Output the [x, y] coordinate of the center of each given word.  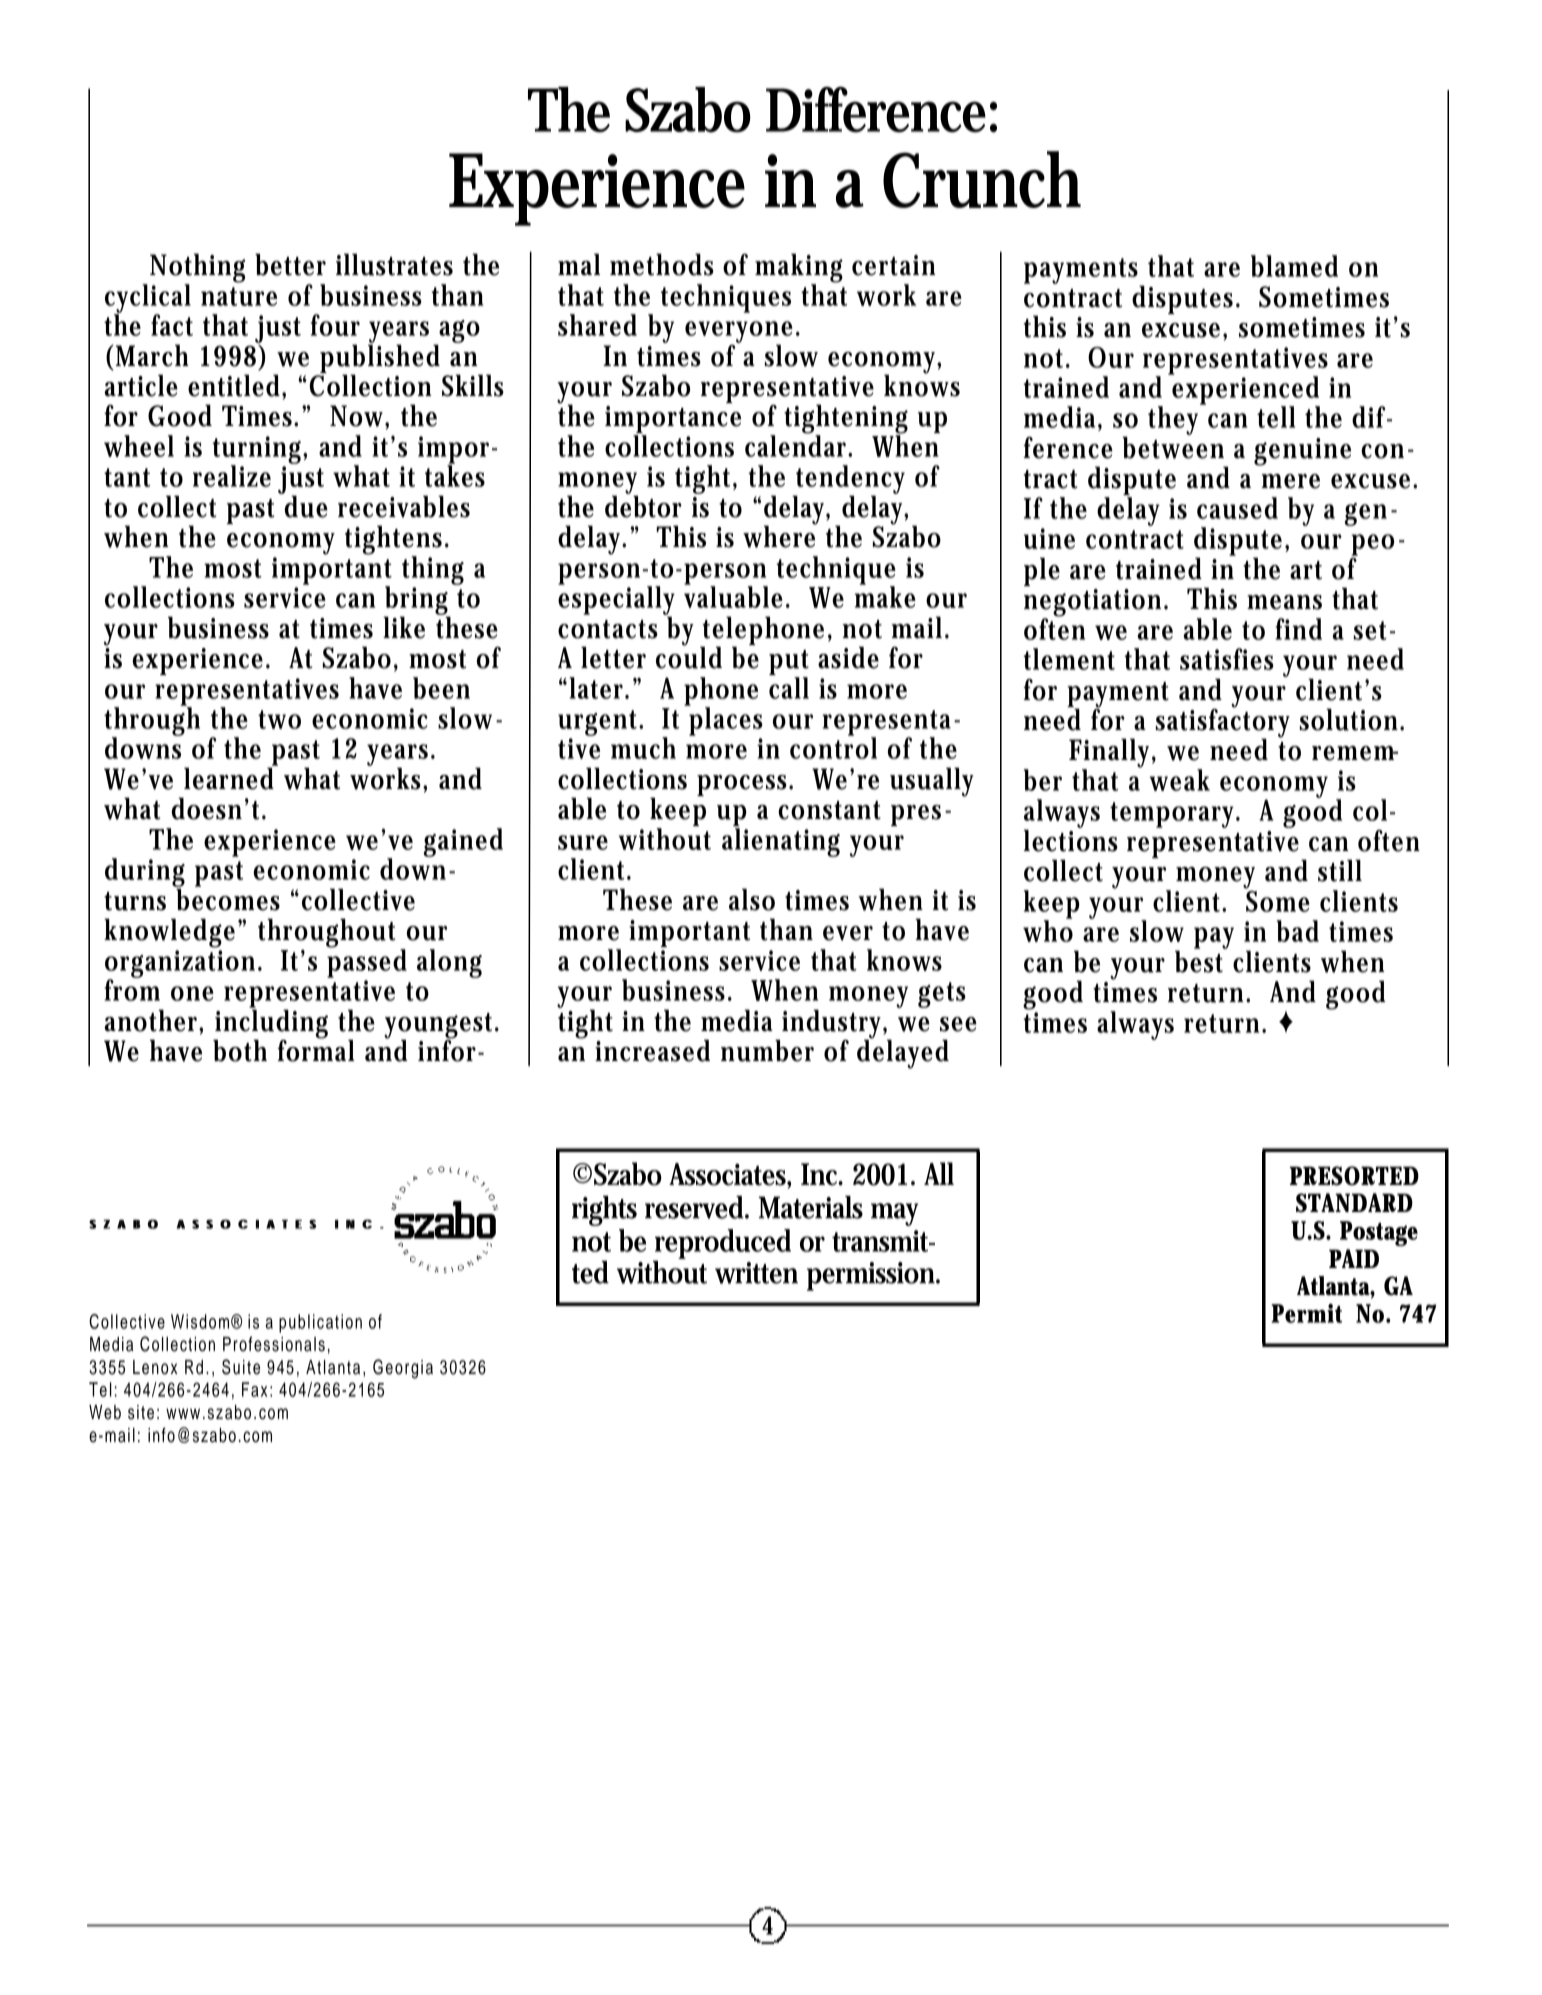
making [799, 269]
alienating [781, 842]
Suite [241, 1367]
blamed [1294, 266]
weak [1179, 780]
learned [230, 777]
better [290, 264]
